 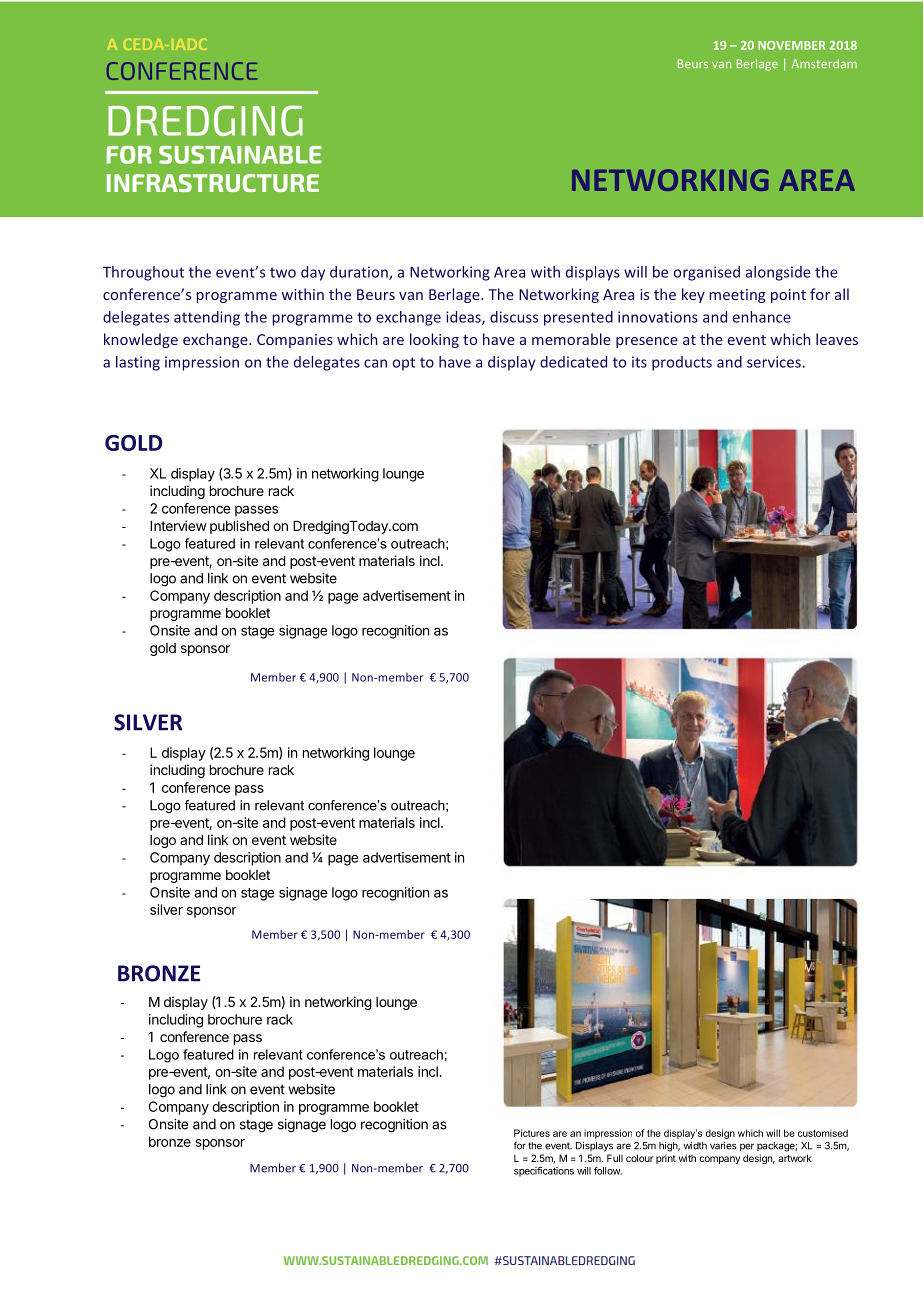 I want to click on services, so click(x=774, y=362).
